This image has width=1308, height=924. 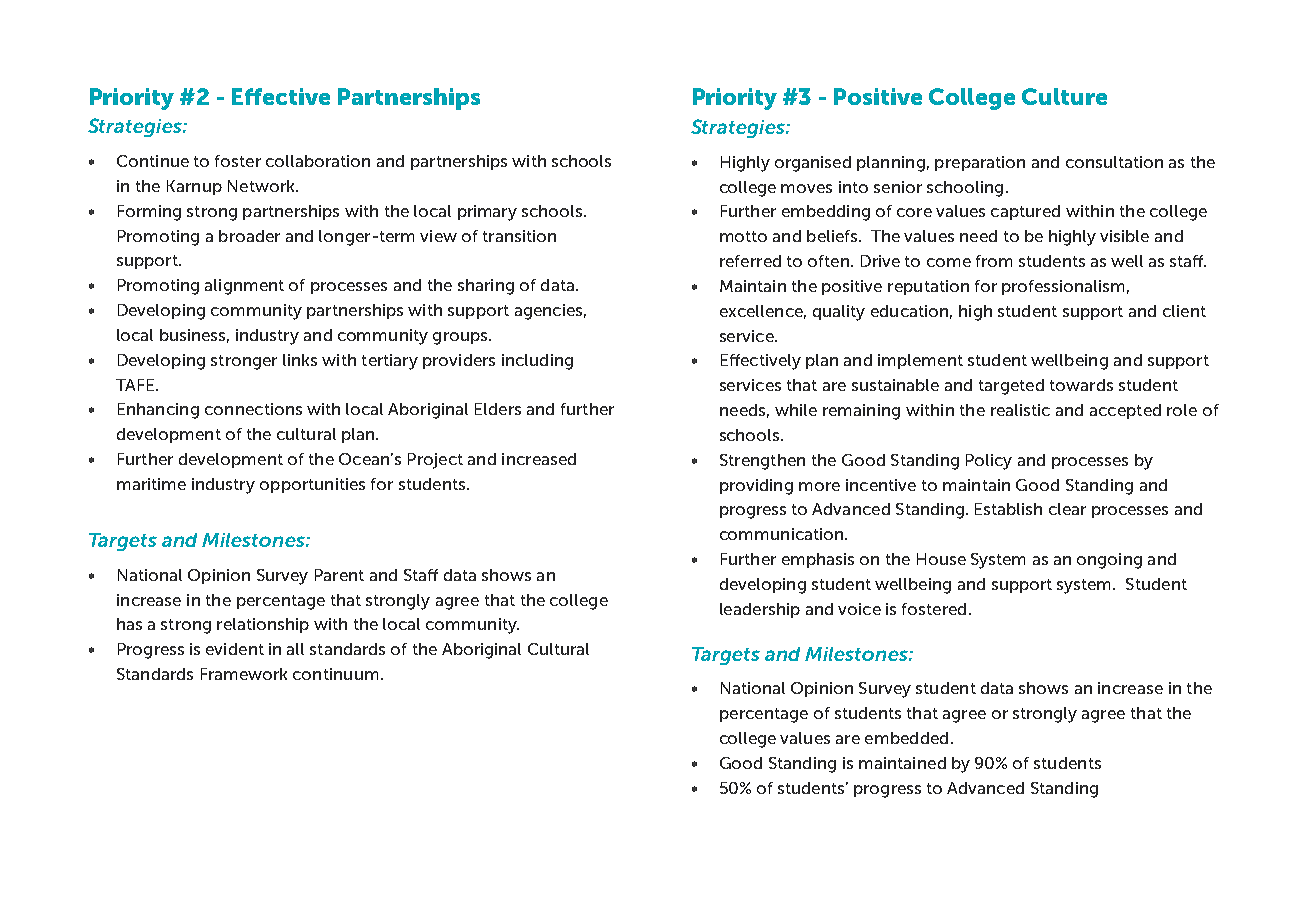 What do you see at coordinates (1081, 385) in the image?
I see `towards` at bounding box center [1081, 385].
